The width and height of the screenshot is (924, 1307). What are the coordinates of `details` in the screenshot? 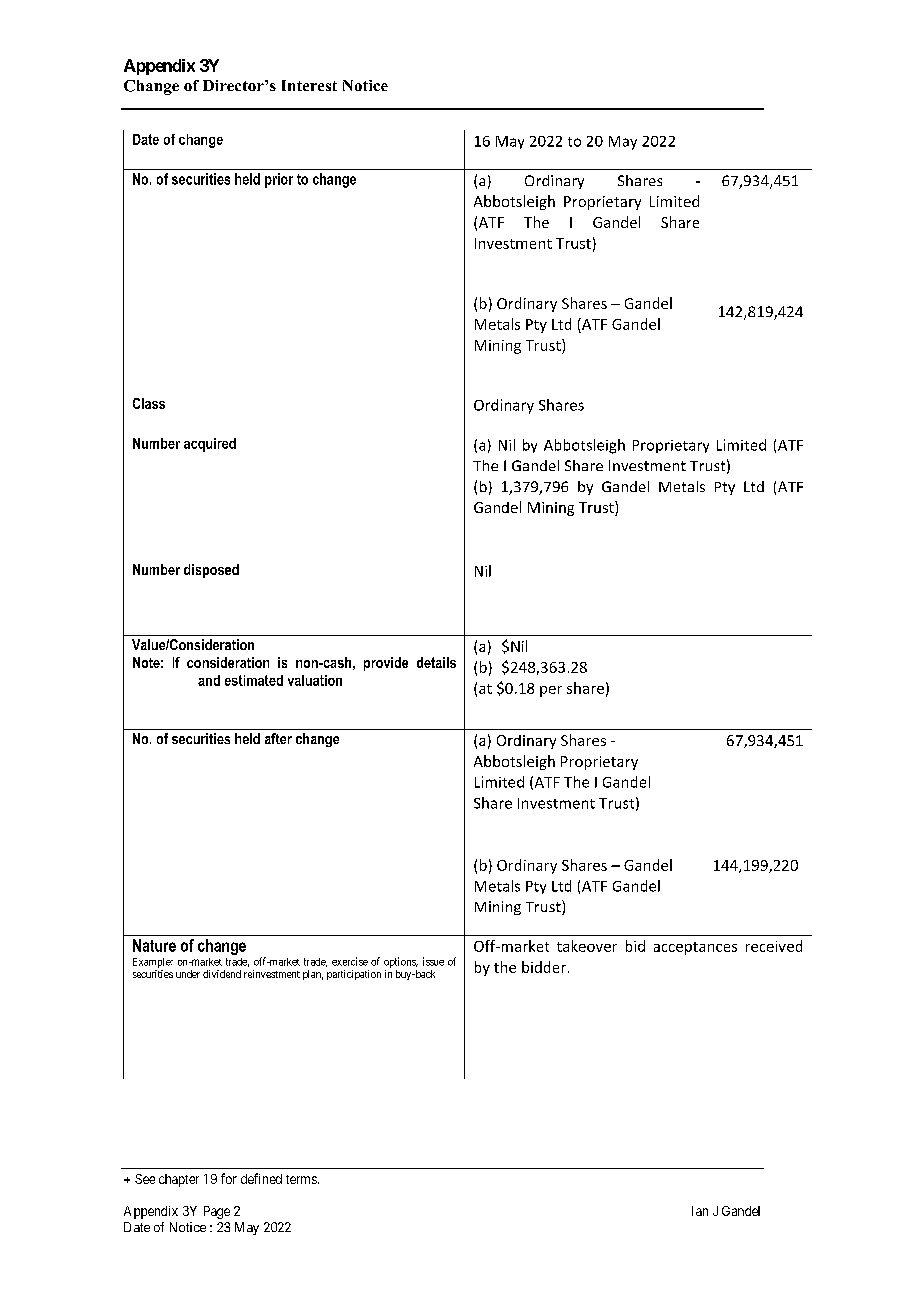 It's located at (436, 662).
